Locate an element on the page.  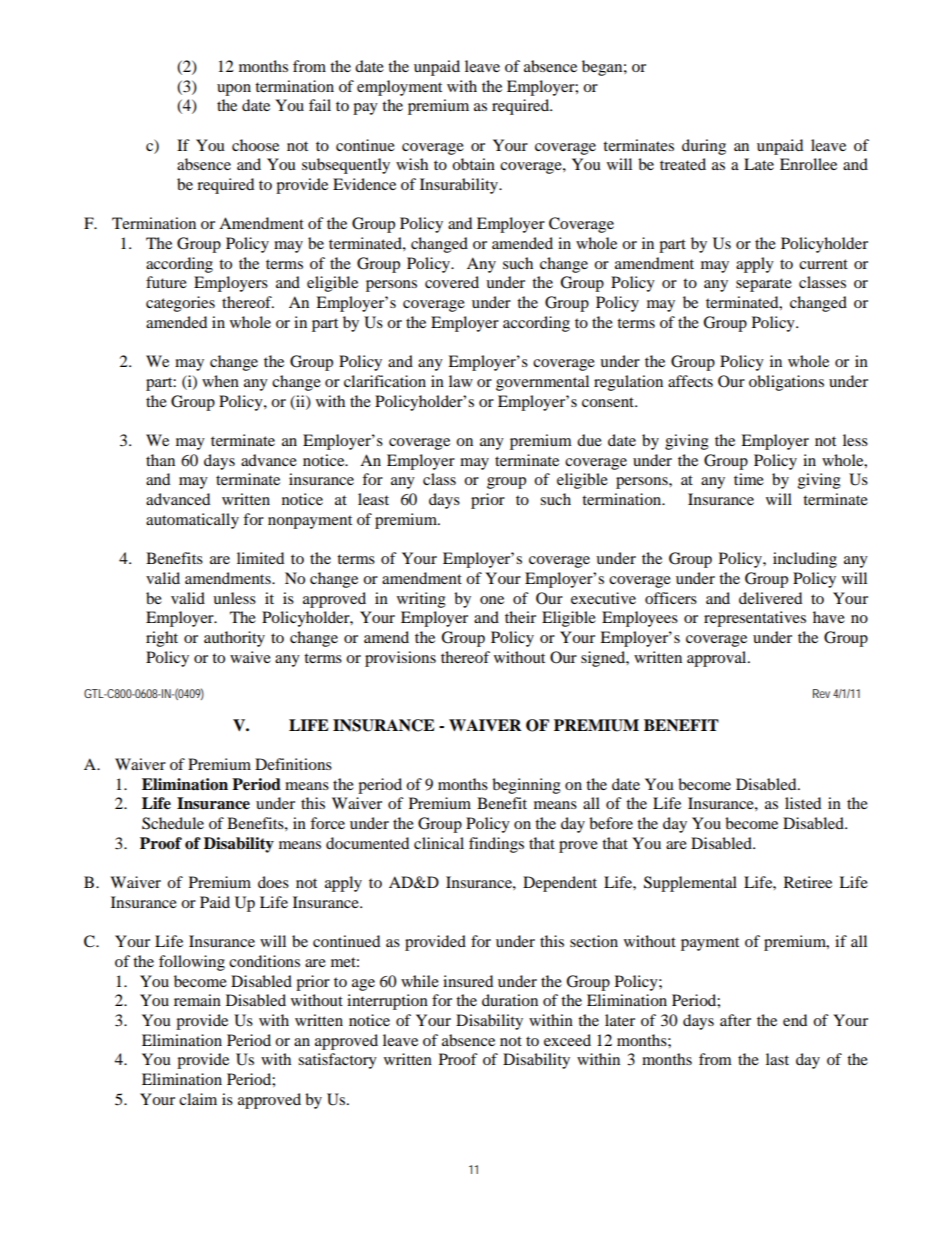
time is located at coordinates (749, 479).
